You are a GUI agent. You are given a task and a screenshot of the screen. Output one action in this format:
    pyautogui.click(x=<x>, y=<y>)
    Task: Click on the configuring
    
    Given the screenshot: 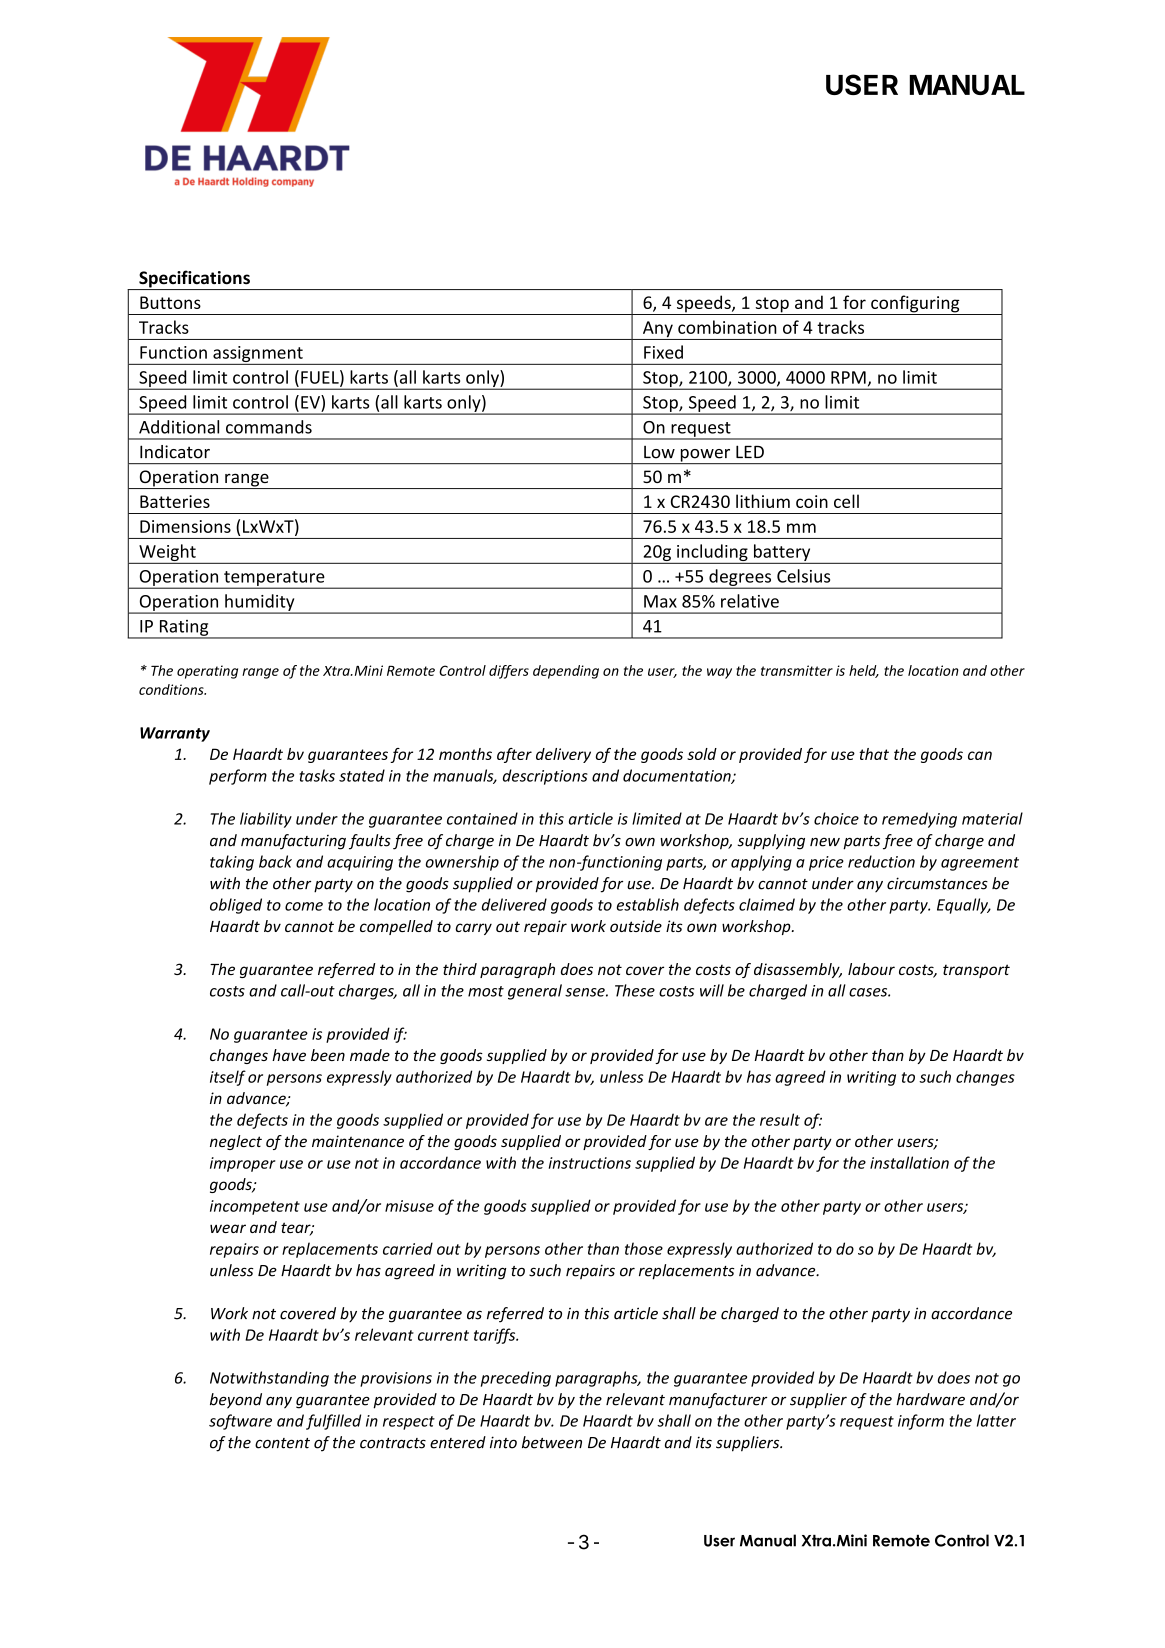 What is the action you would take?
    pyautogui.click(x=915, y=305)
